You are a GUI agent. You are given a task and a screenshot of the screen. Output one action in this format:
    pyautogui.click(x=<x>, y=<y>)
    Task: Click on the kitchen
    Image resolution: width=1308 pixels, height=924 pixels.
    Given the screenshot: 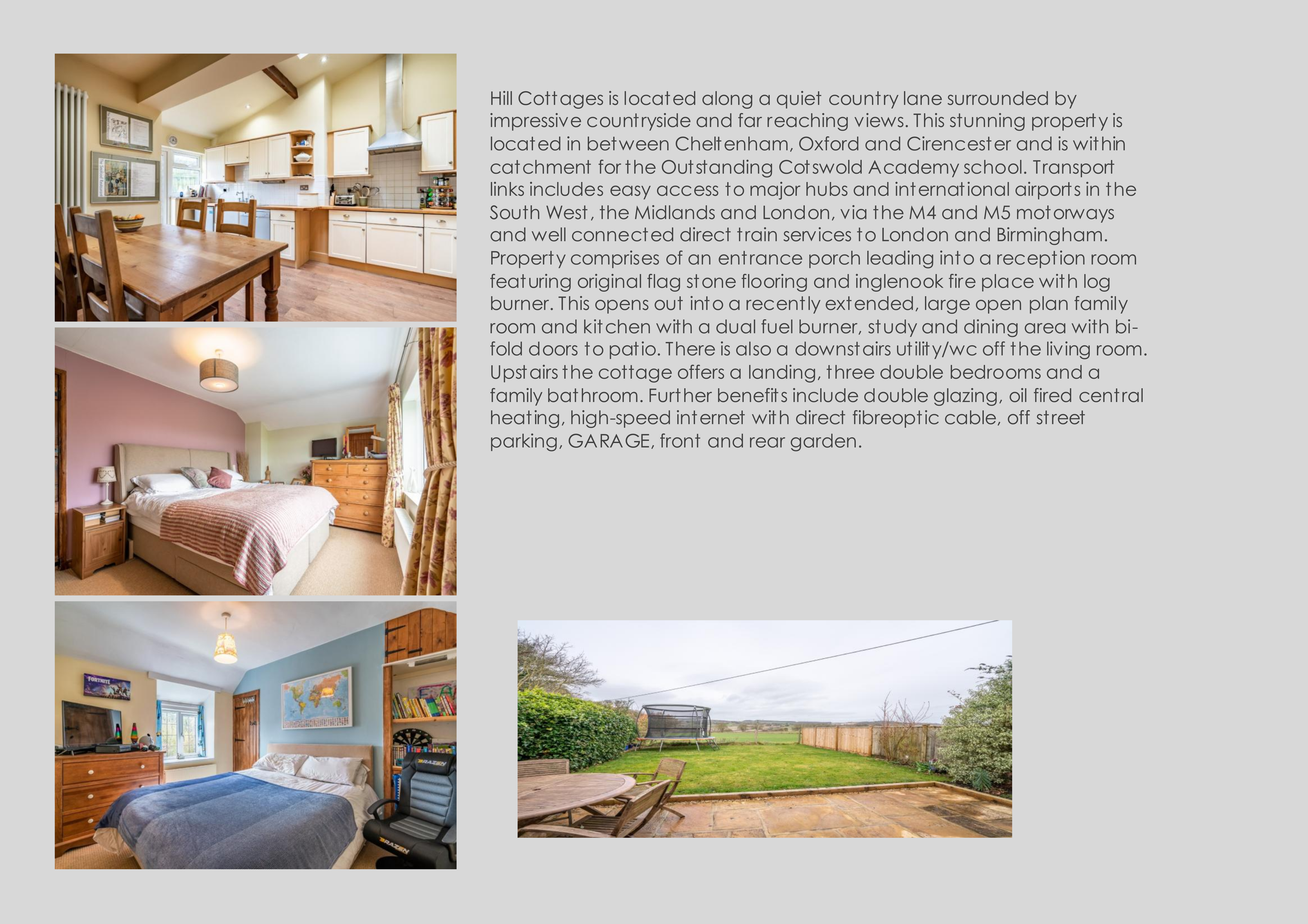 What is the action you would take?
    pyautogui.click(x=617, y=326)
